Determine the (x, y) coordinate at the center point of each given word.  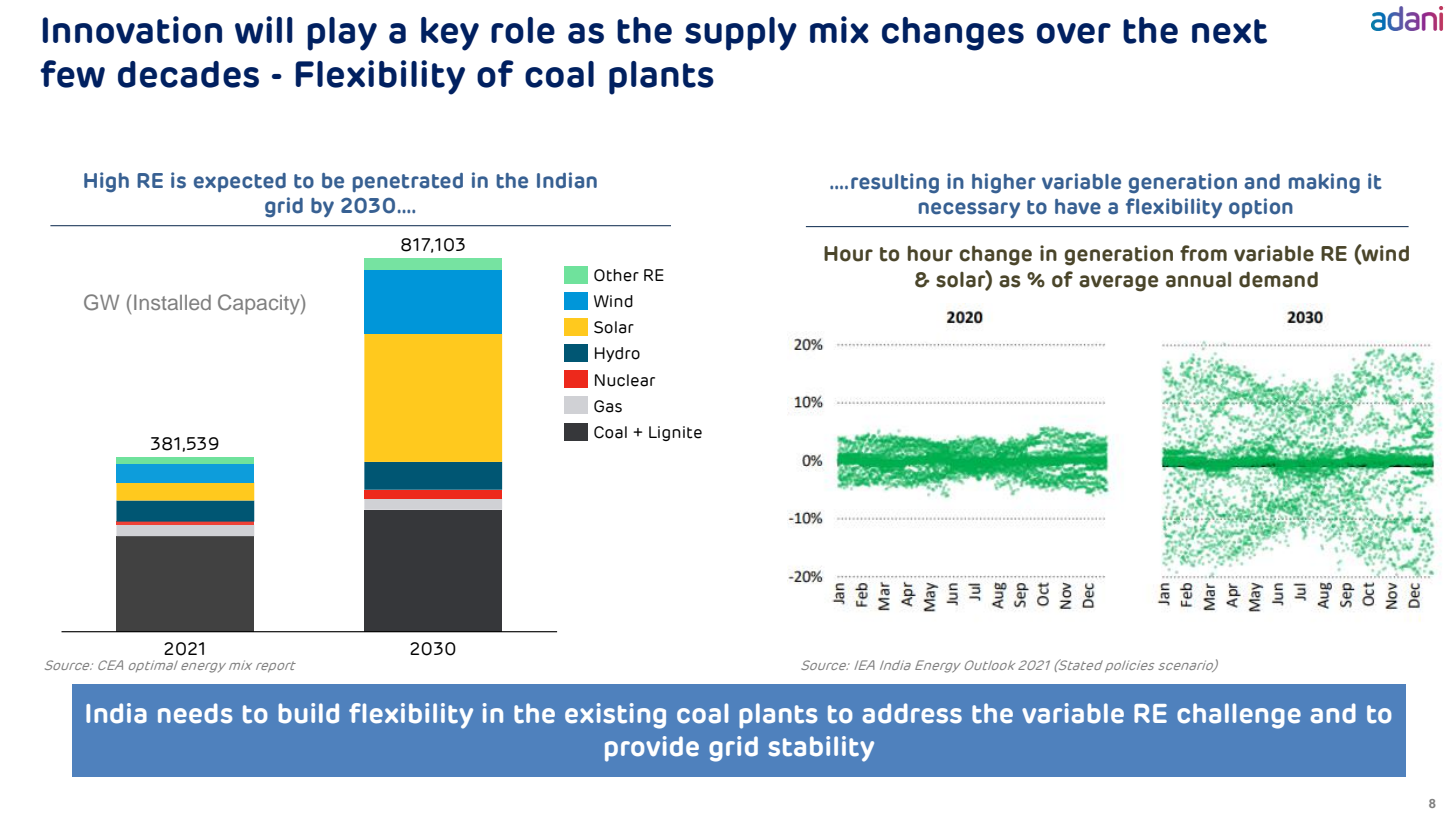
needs (195, 713)
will (264, 30)
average (1118, 283)
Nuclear (625, 380)
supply (741, 34)
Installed (172, 302)
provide (652, 749)
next (1229, 31)
